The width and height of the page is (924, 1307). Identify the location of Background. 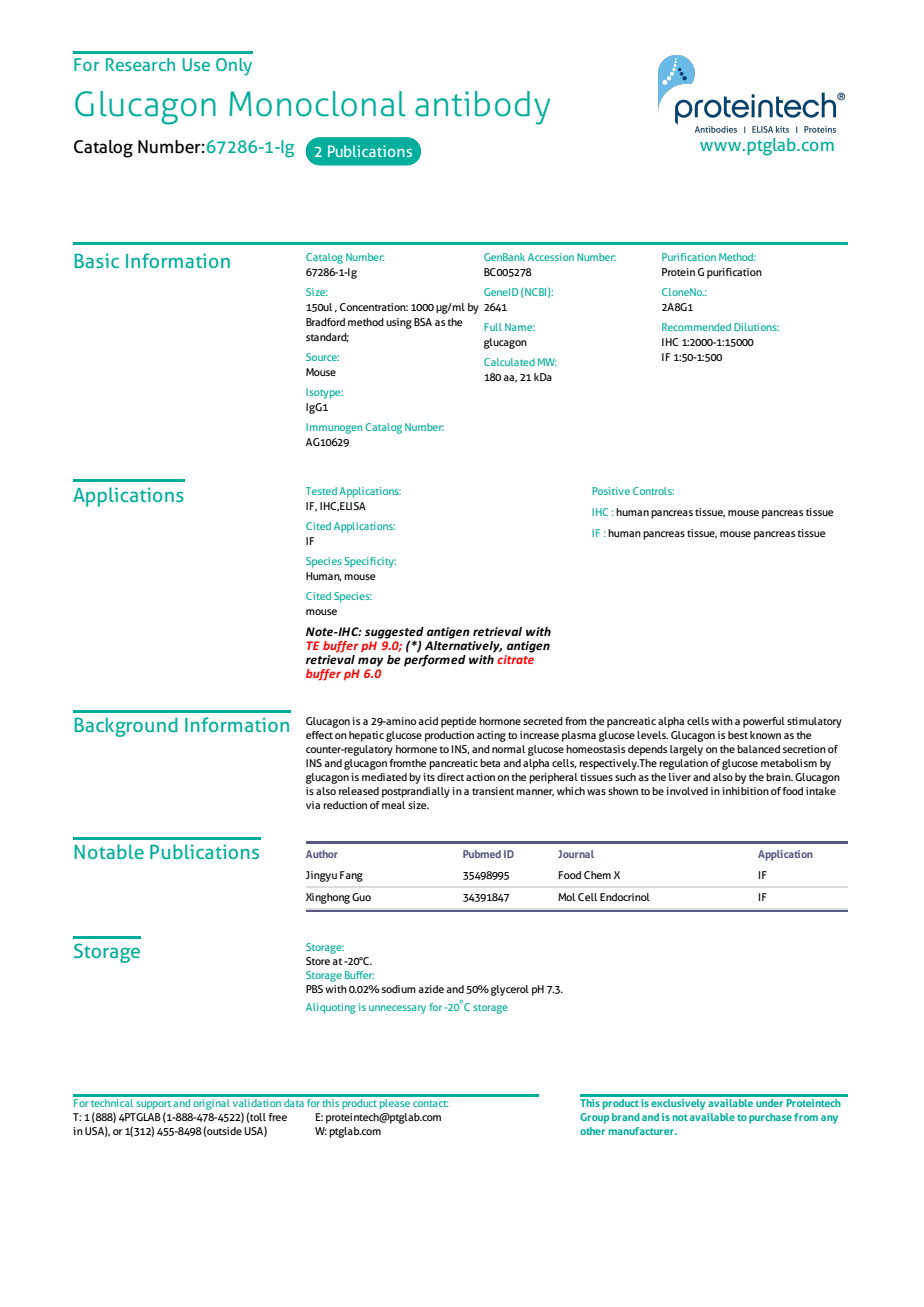
(126, 727).
